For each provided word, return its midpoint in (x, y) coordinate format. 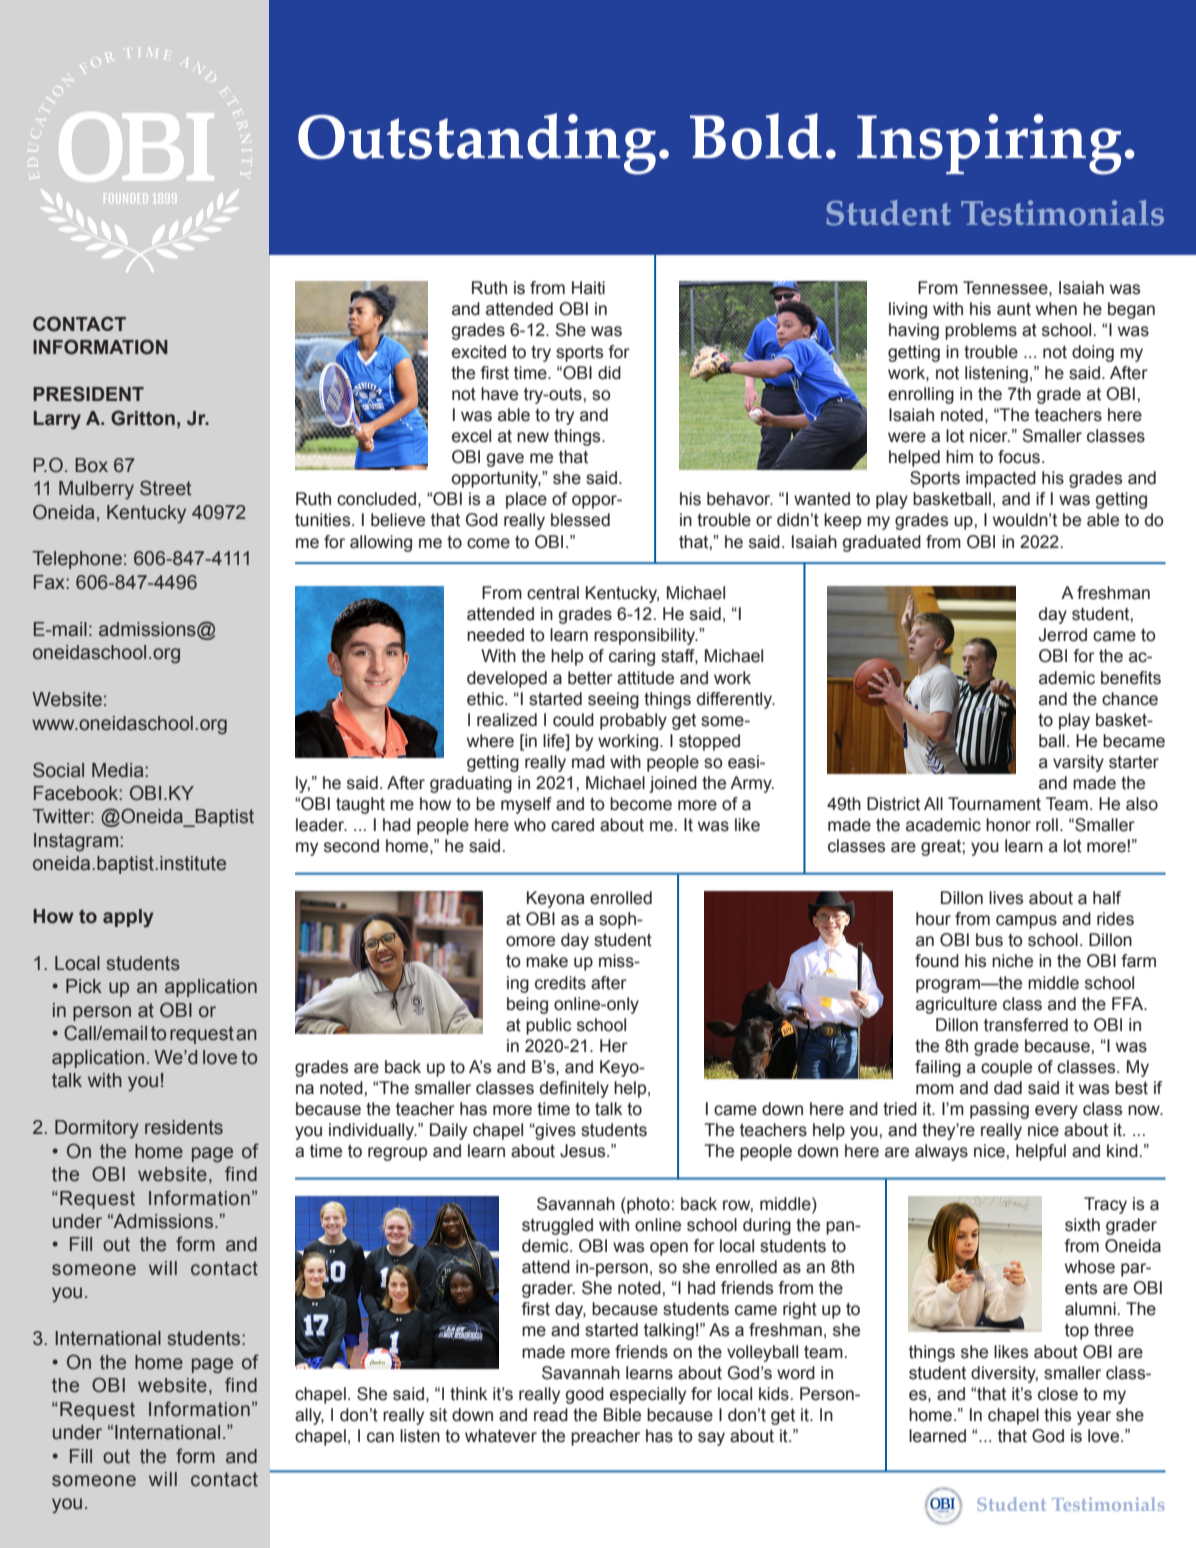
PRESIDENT (88, 394)
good (585, 1395)
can (380, 1437)
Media (119, 770)
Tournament (994, 804)
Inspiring (989, 144)
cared (572, 825)
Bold (756, 136)
